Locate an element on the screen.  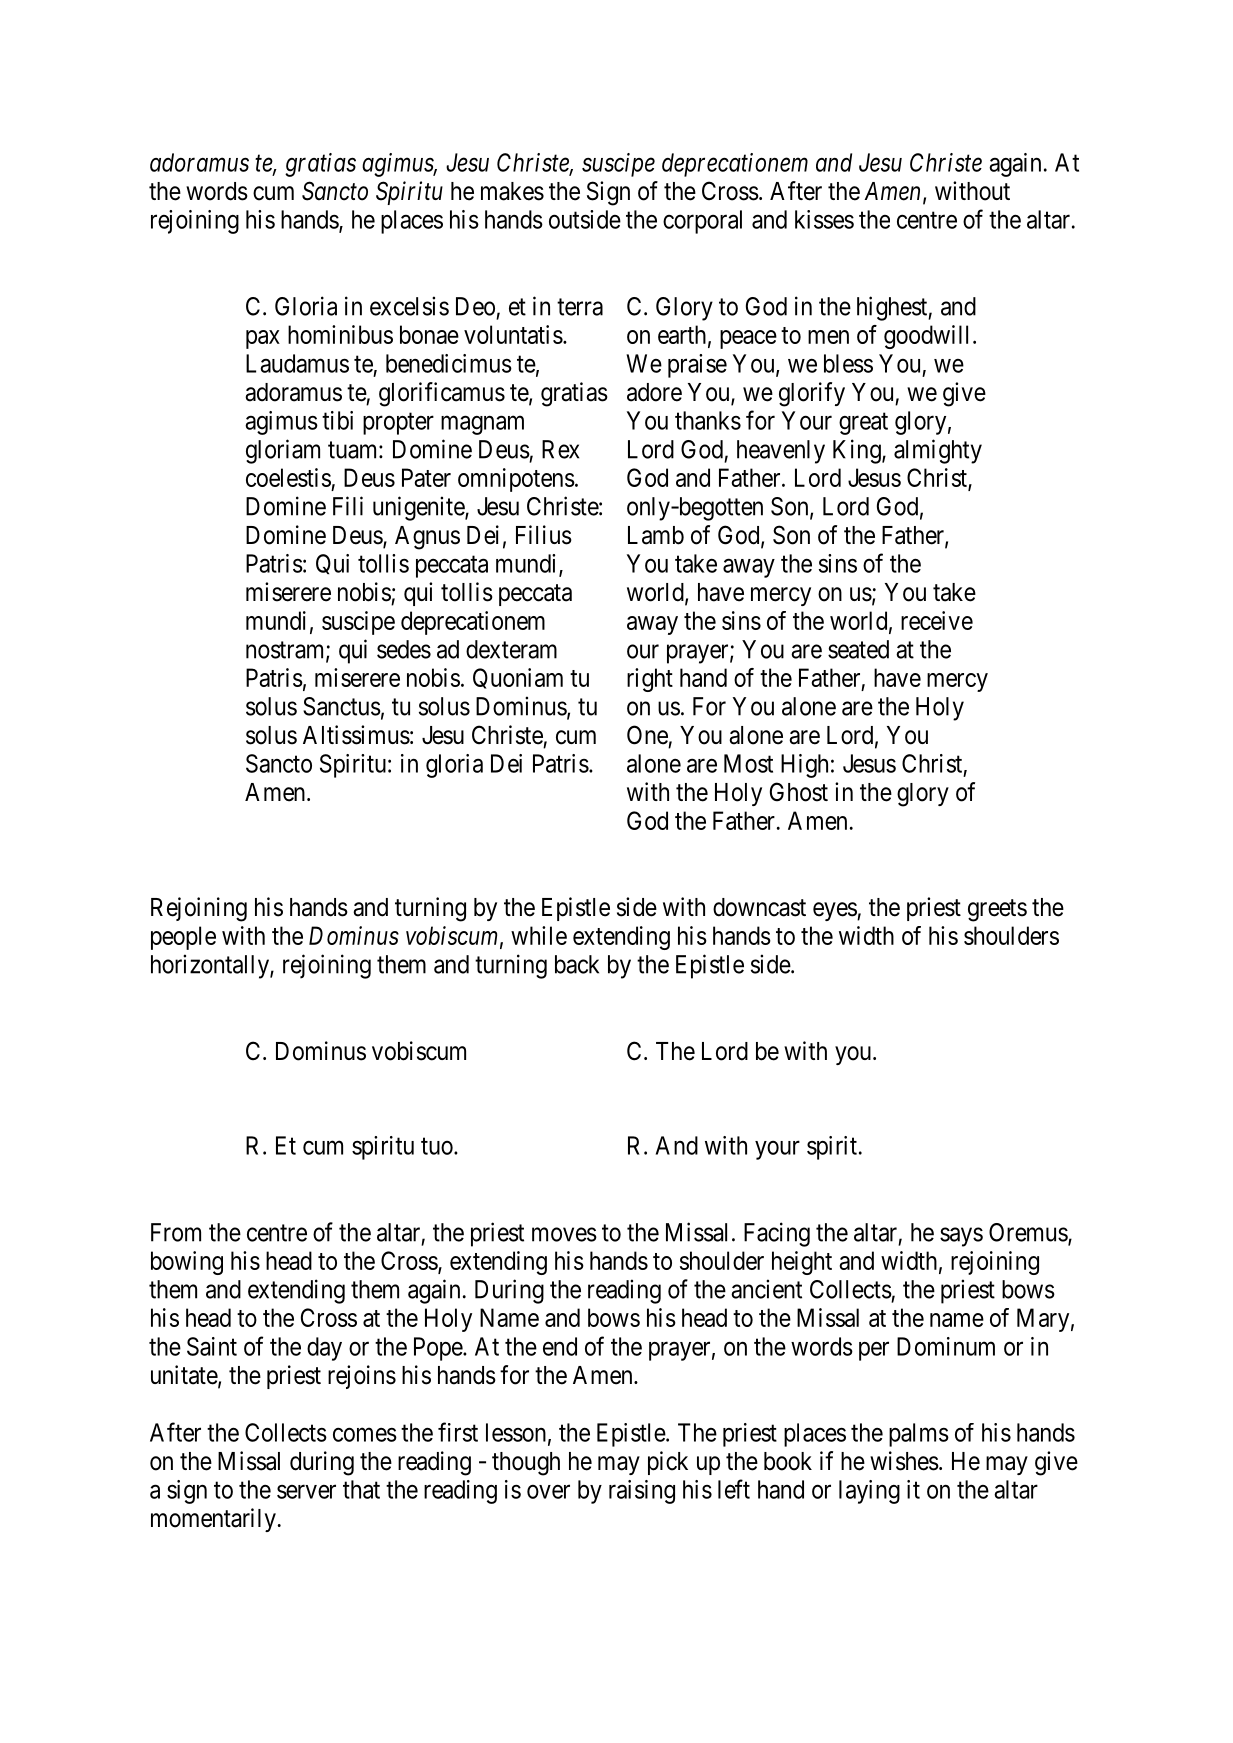
server is located at coordinates (306, 1492).
